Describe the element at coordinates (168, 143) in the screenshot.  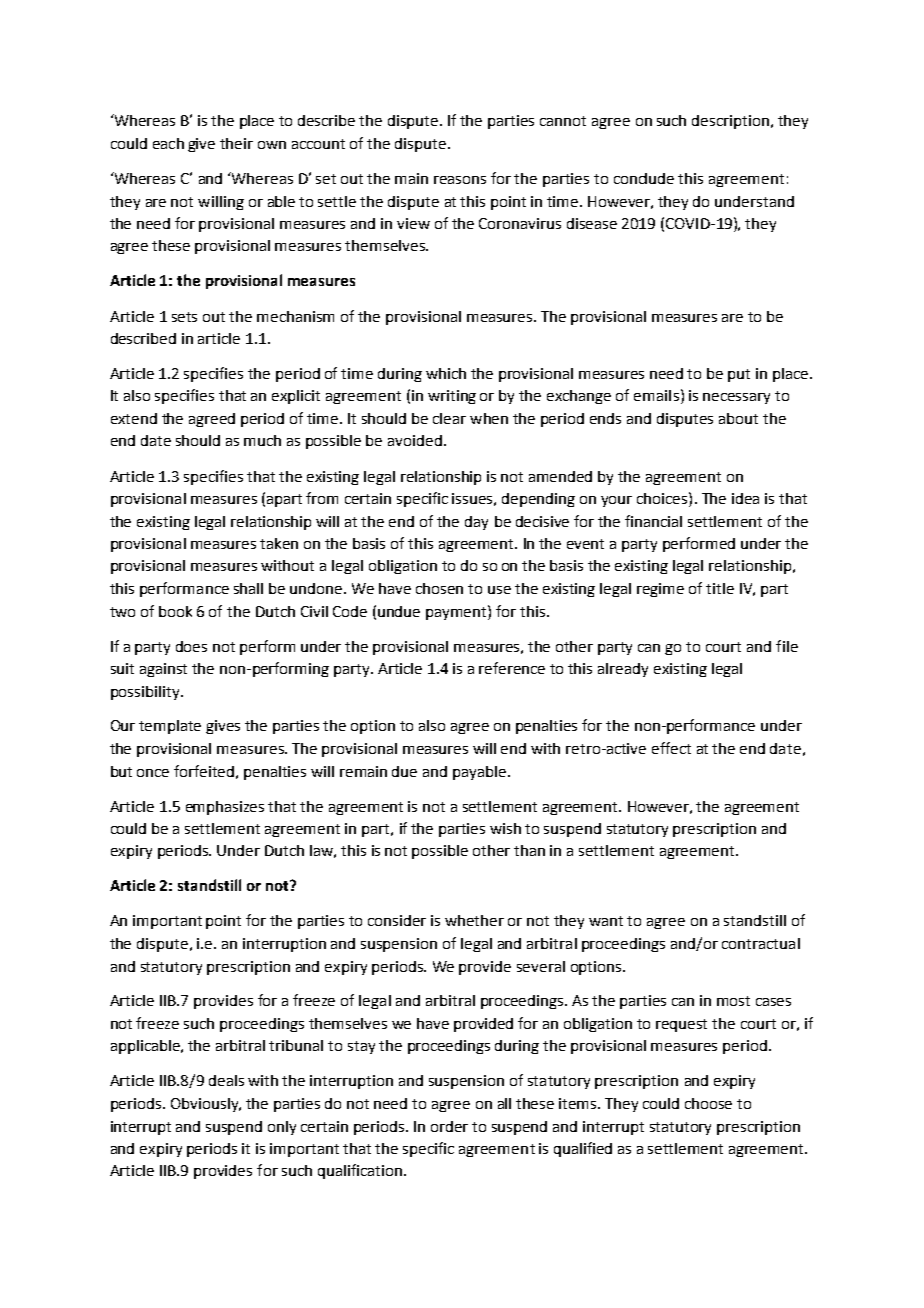
I see `each` at that location.
